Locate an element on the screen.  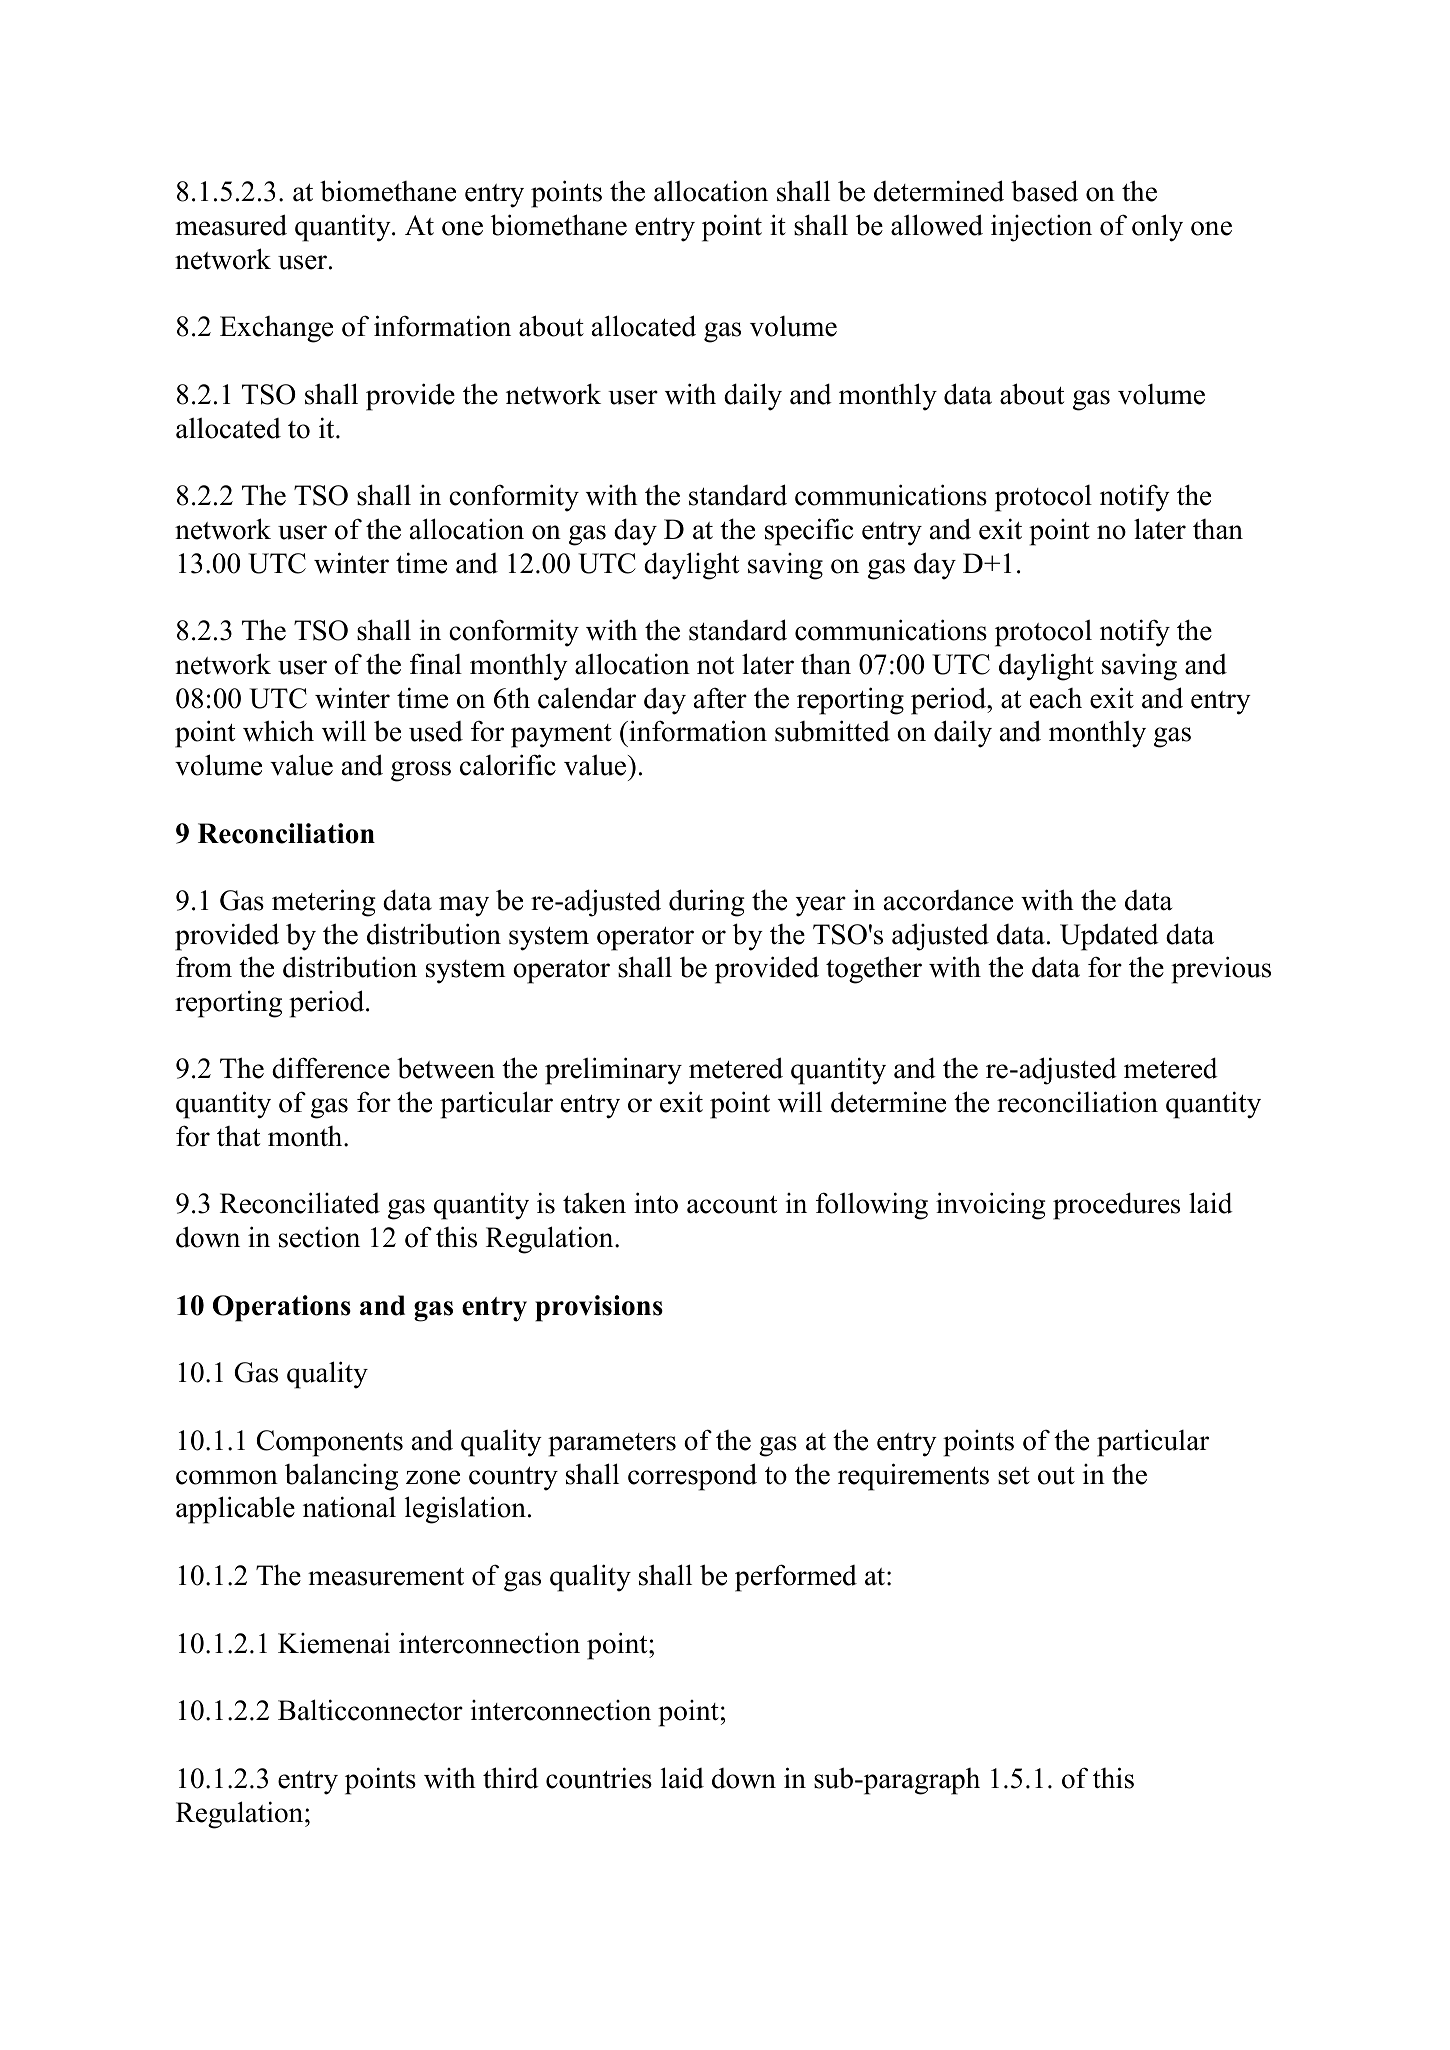
injection is located at coordinates (1041, 228).
